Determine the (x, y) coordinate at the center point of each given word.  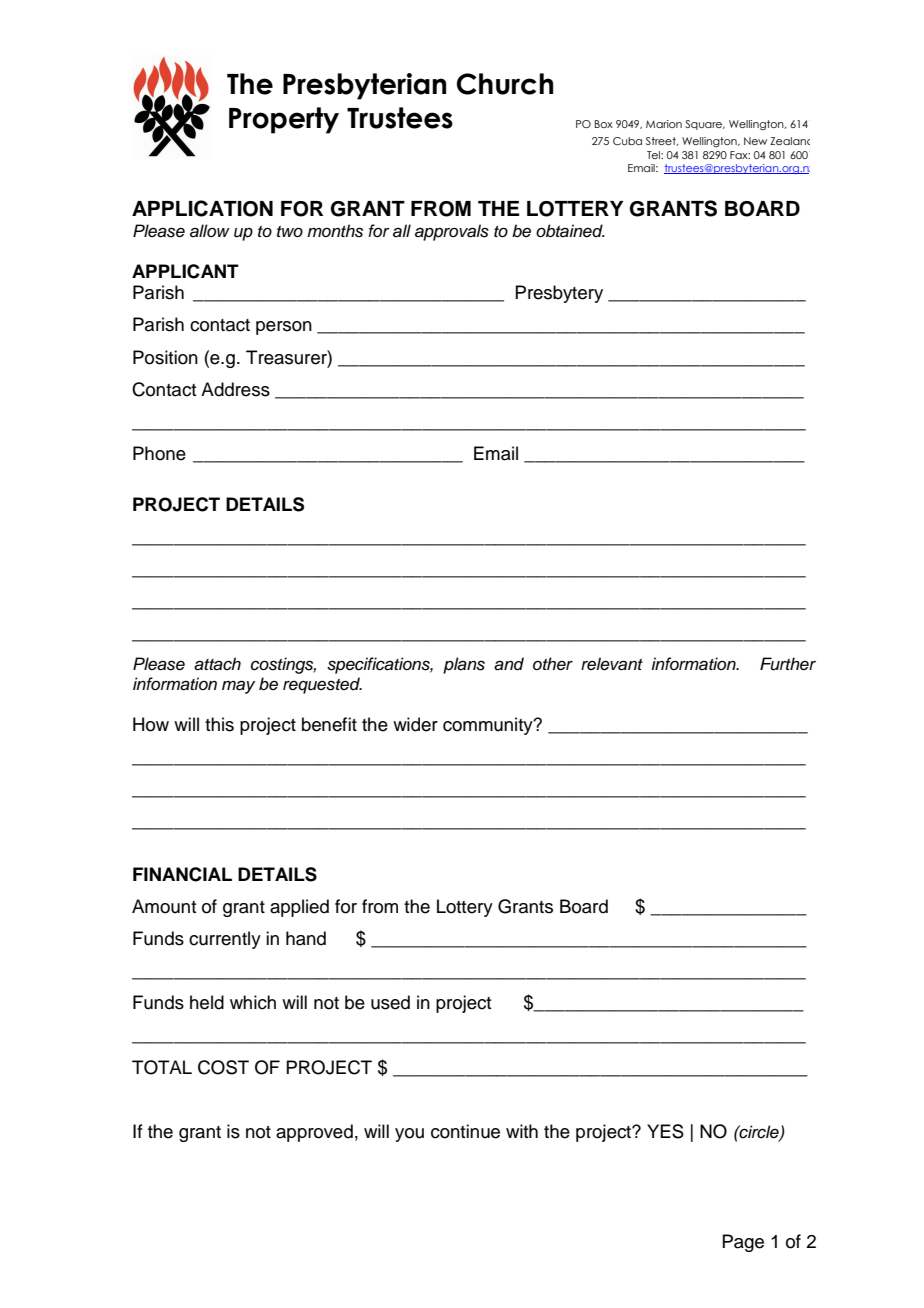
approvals (452, 232)
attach (217, 664)
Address (235, 389)
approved (314, 1133)
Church (505, 84)
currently (225, 940)
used (390, 1002)
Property (284, 120)
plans (464, 665)
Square (705, 125)
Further (788, 664)
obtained (570, 231)
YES (665, 1131)
